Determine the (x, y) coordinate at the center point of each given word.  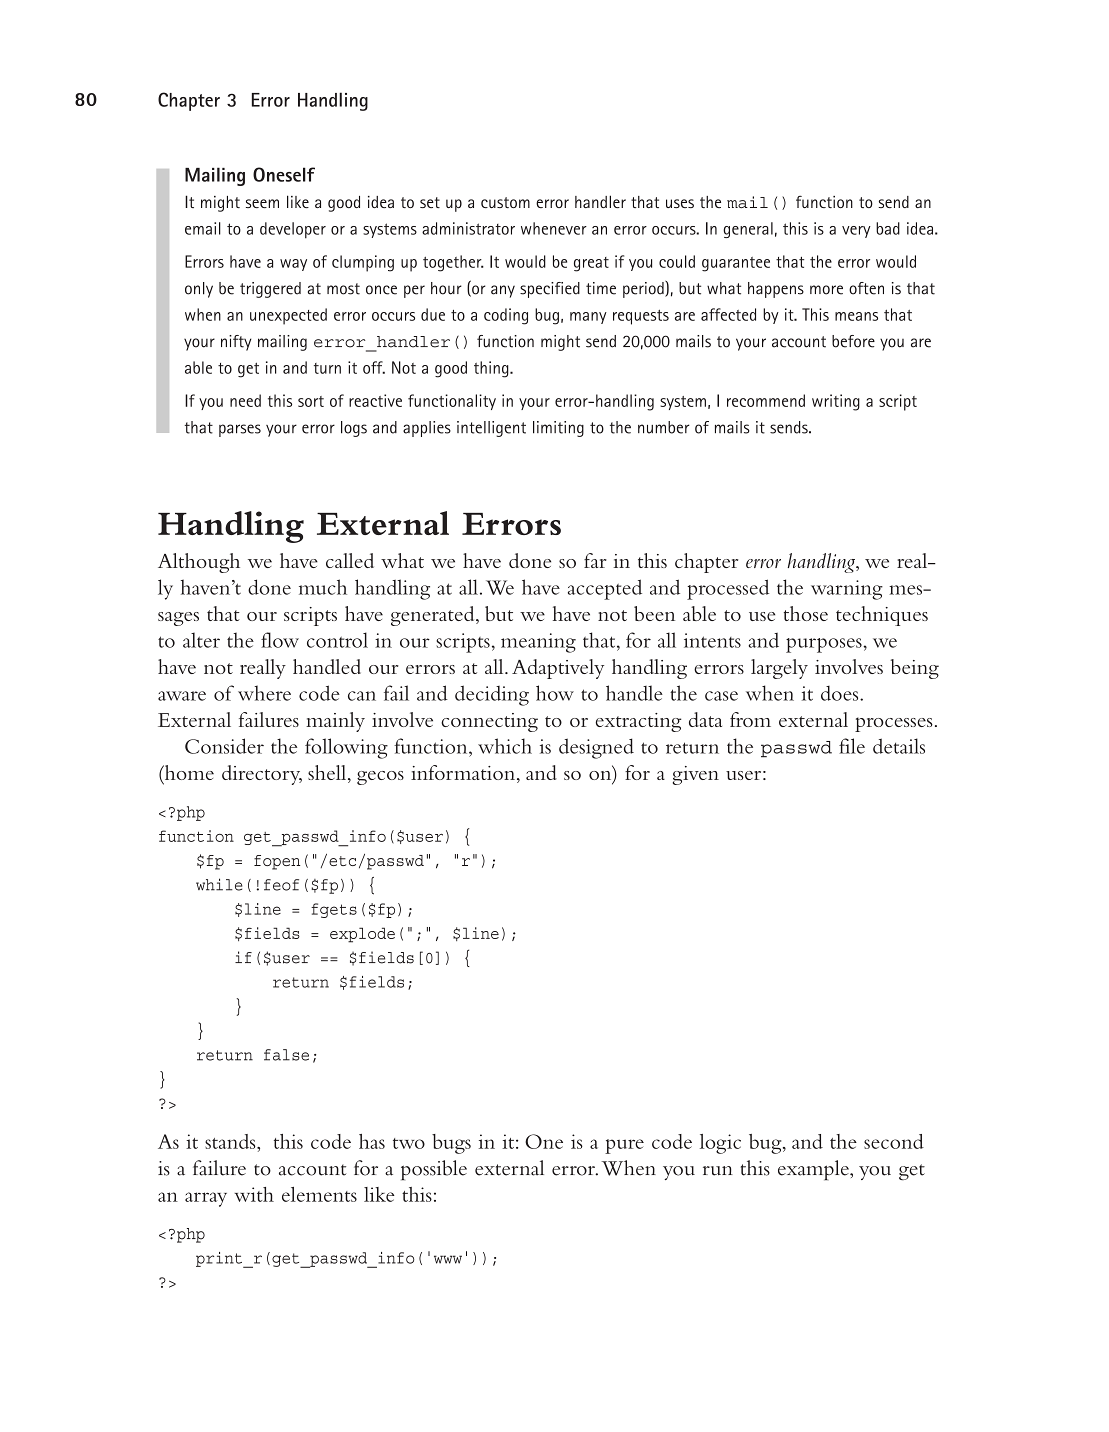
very (856, 232)
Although (199, 563)
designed (596, 748)
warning (847, 590)
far (595, 560)
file (852, 746)
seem (262, 203)
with (254, 1194)
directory (262, 775)
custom (505, 202)
